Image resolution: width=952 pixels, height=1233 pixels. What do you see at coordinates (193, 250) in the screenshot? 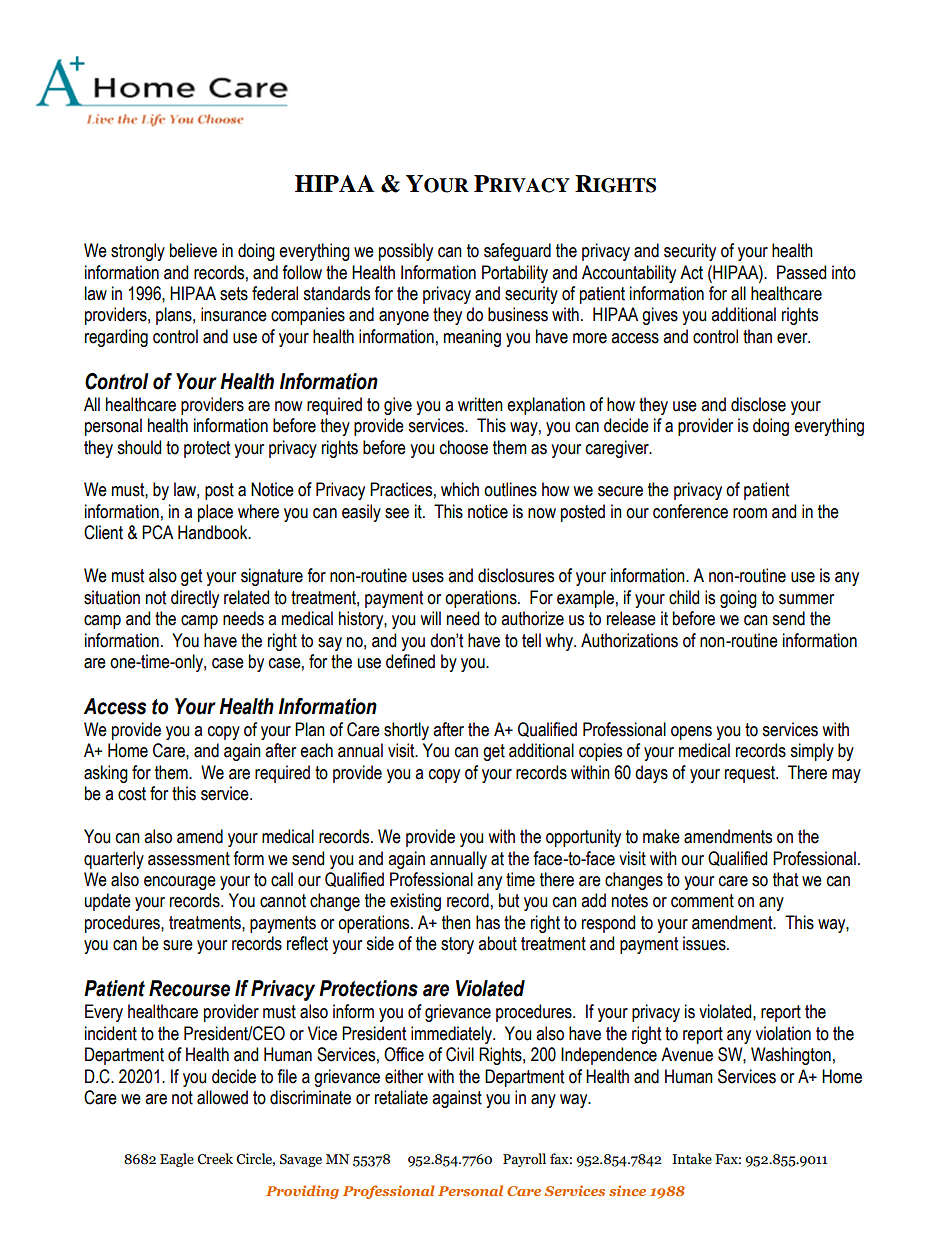
I see `believe` at bounding box center [193, 250].
